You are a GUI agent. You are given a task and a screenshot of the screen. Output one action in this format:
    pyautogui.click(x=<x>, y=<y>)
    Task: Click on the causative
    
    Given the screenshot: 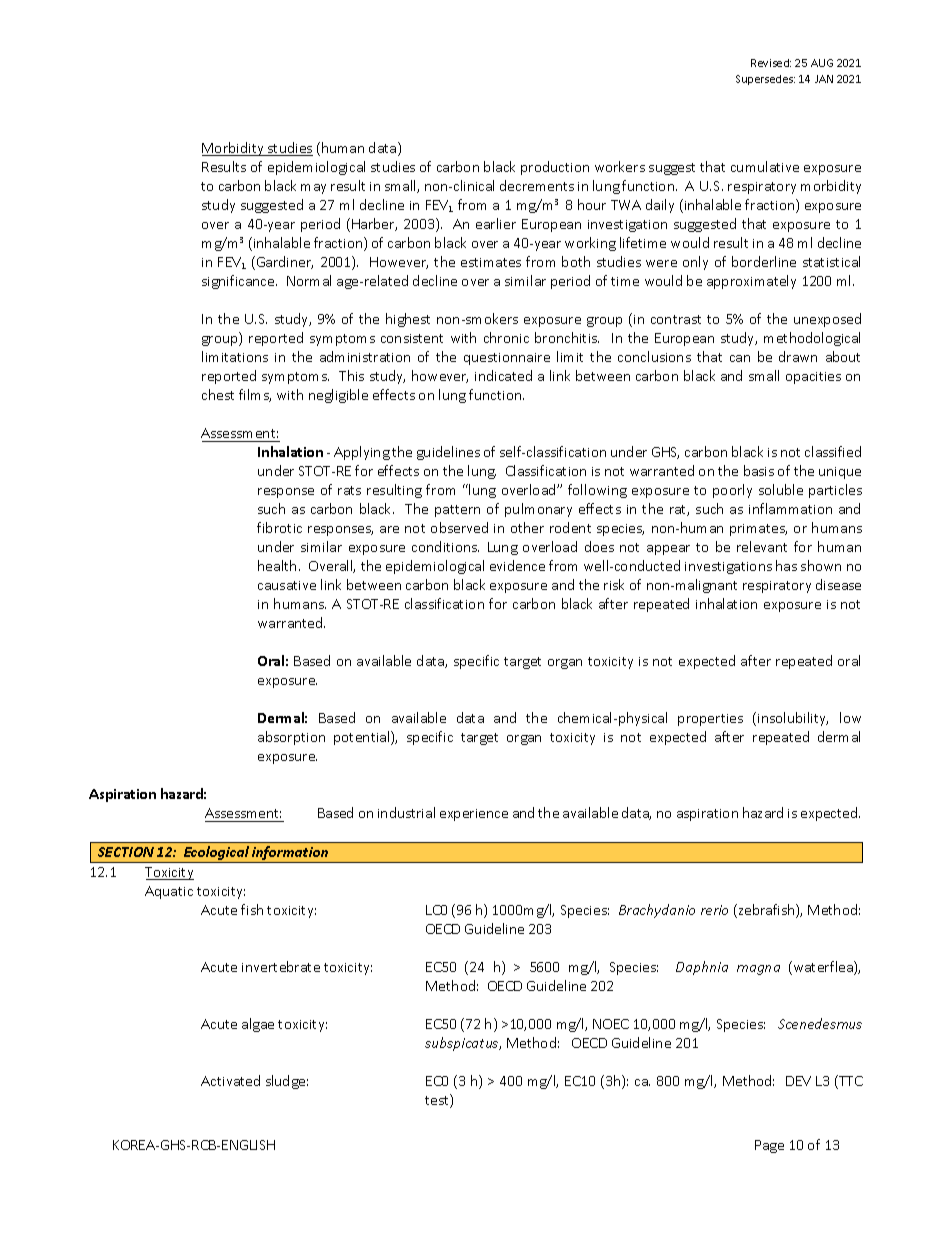 What is the action you would take?
    pyautogui.click(x=287, y=585)
